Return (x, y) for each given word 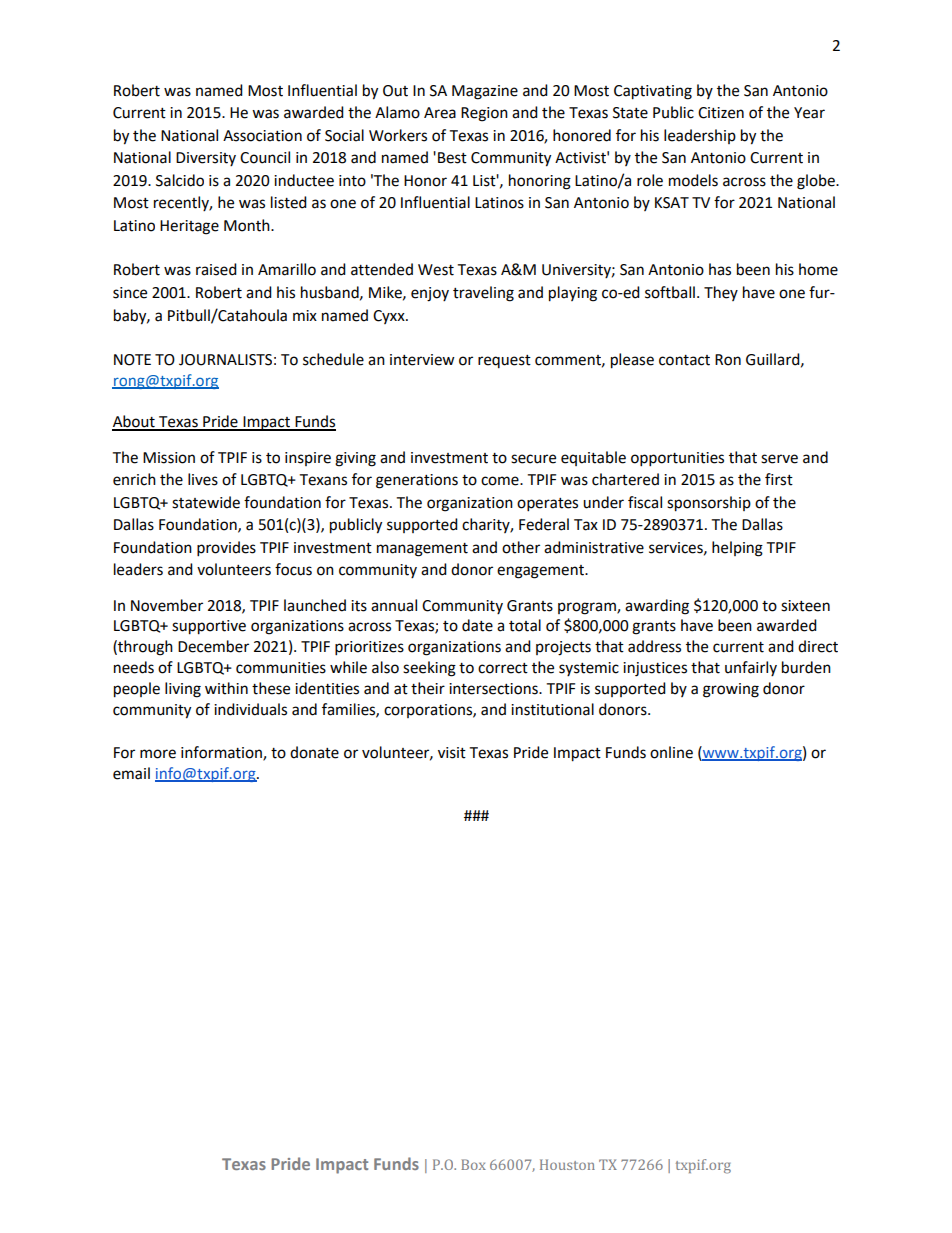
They (721, 293)
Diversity (206, 159)
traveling (483, 294)
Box (473, 1164)
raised (216, 269)
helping (737, 549)
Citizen (721, 113)
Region (484, 114)
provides (226, 549)
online (671, 752)
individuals (250, 709)
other (521, 547)
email (131, 773)
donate (314, 752)
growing (731, 690)
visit (452, 753)
